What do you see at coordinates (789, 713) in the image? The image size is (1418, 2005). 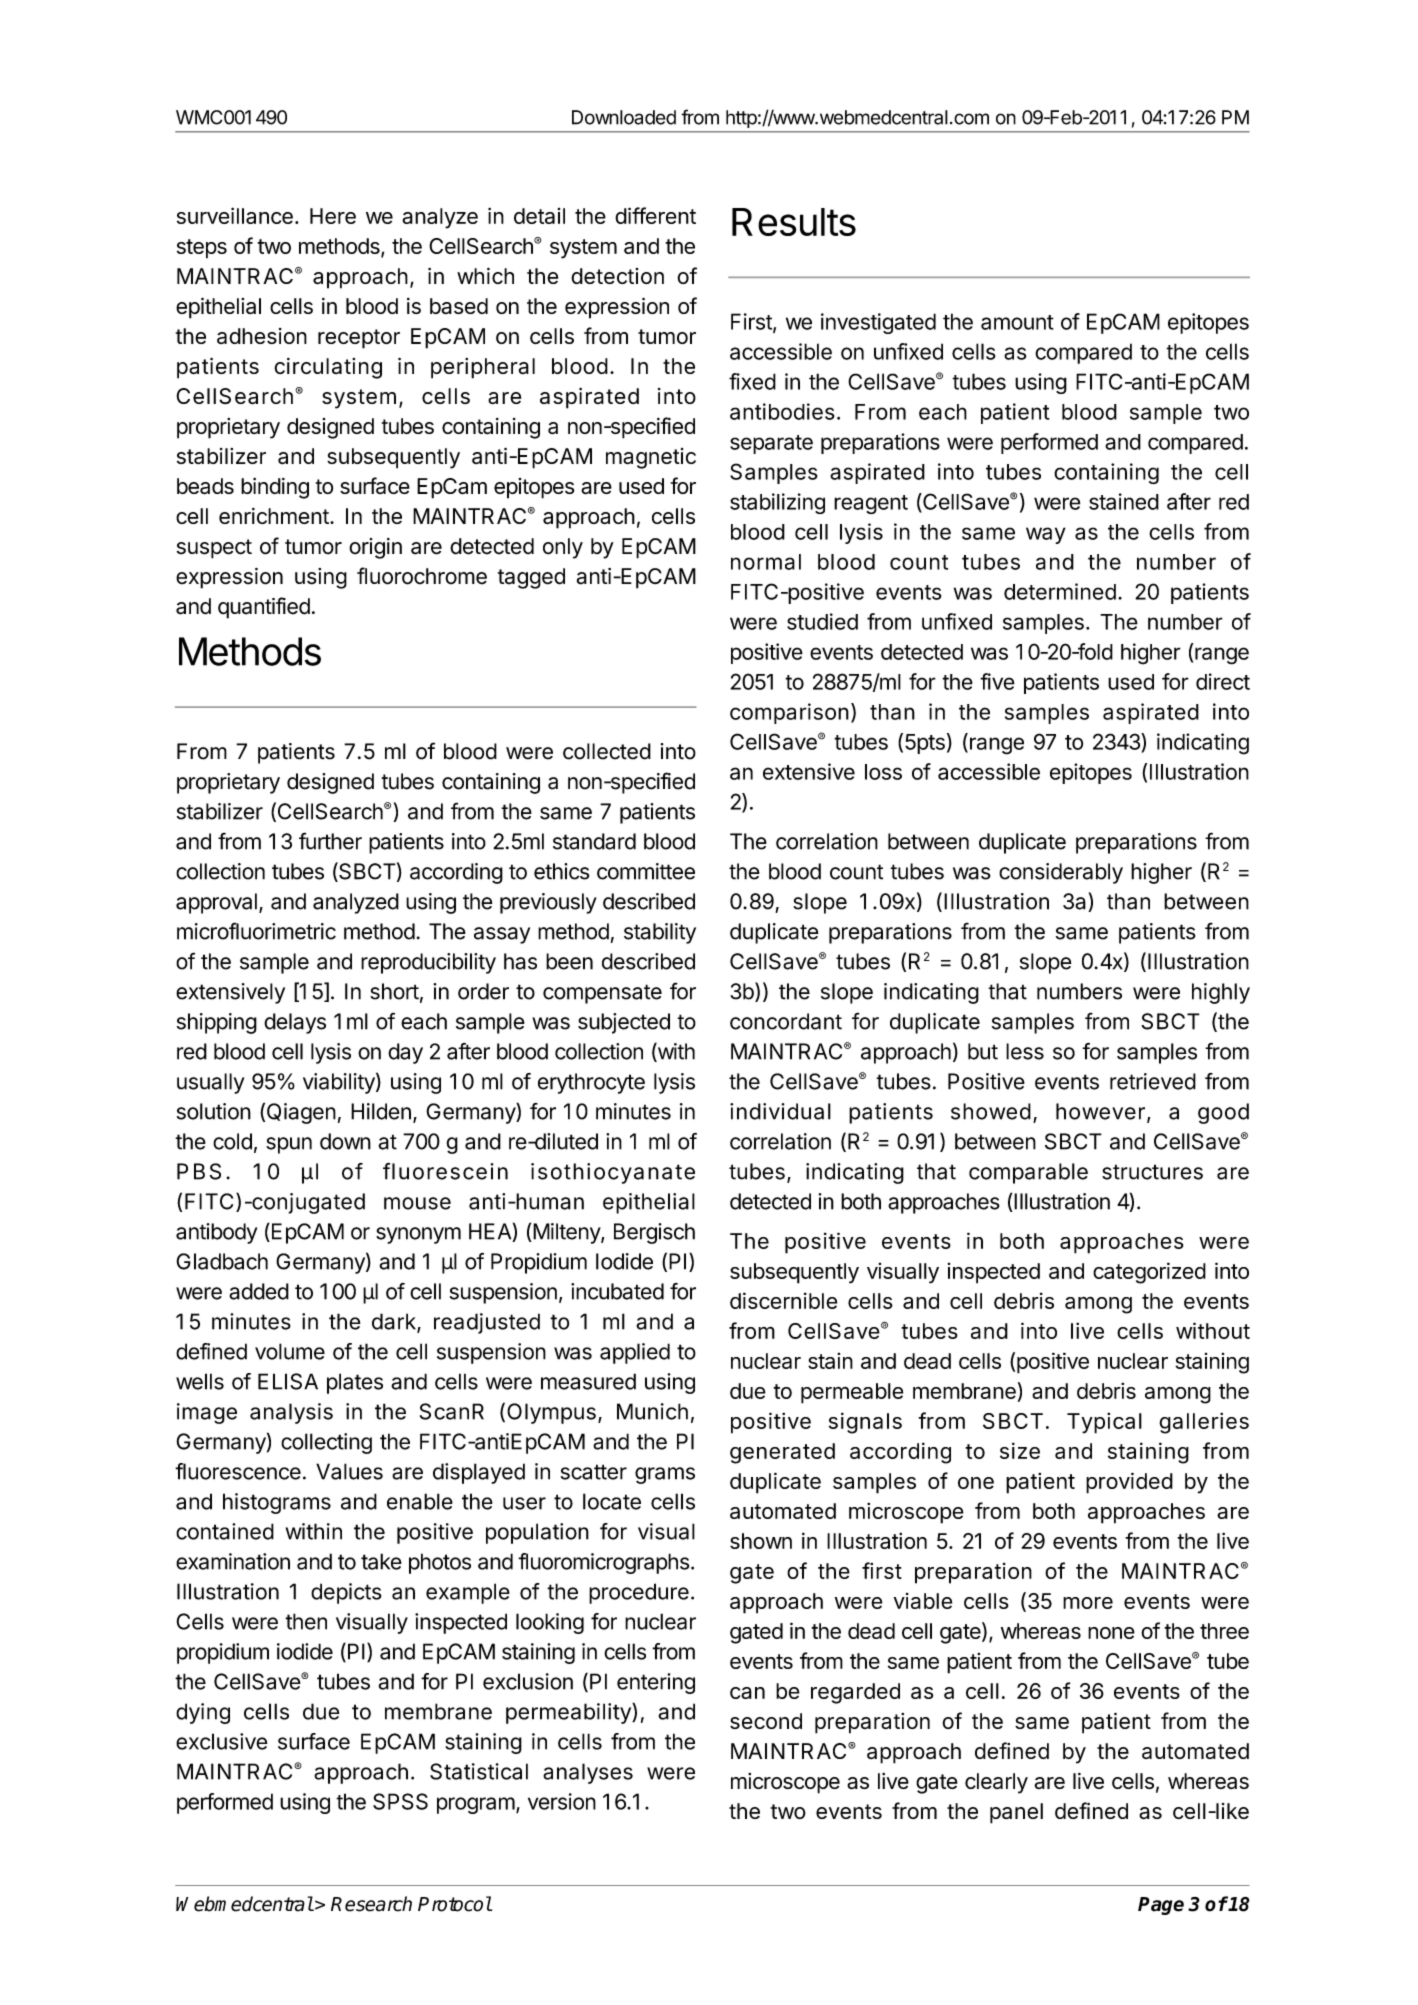 I see `comparison` at bounding box center [789, 713].
